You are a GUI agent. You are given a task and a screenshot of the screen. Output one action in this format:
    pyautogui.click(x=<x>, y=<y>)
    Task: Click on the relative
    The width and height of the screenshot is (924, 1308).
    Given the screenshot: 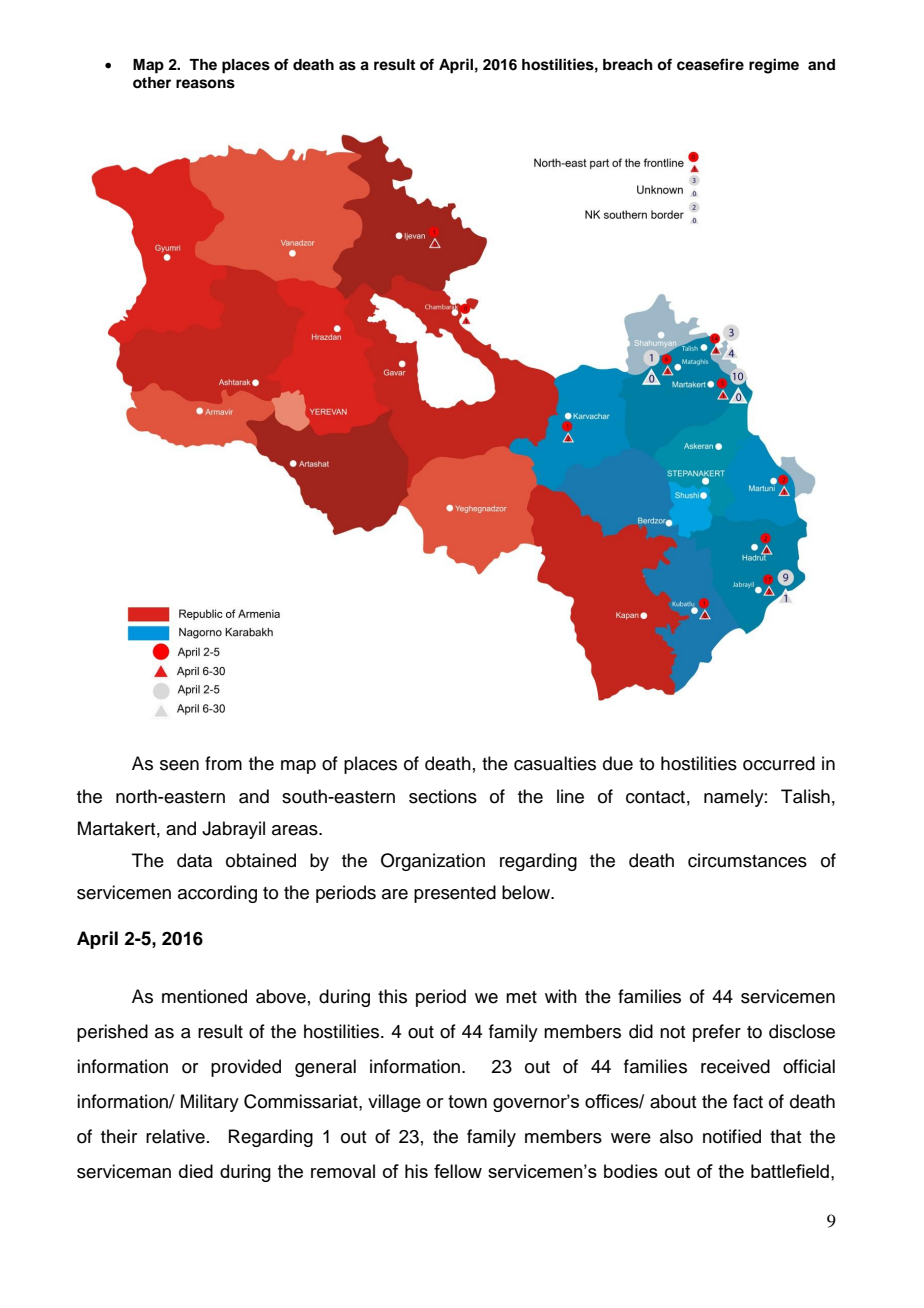 What is the action you would take?
    pyautogui.click(x=175, y=1136)
